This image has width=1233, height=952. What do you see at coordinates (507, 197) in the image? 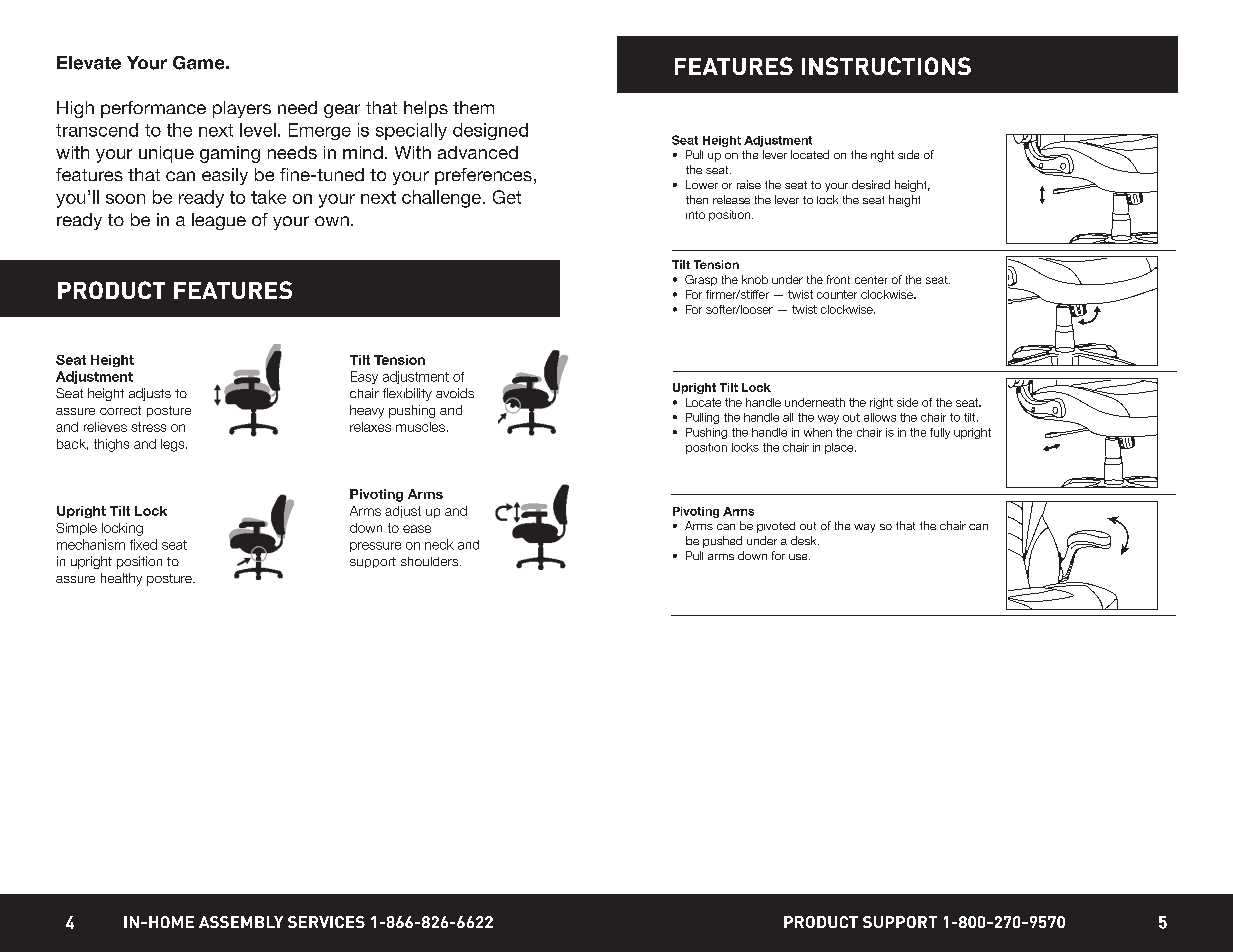
I see `Get` at bounding box center [507, 197].
